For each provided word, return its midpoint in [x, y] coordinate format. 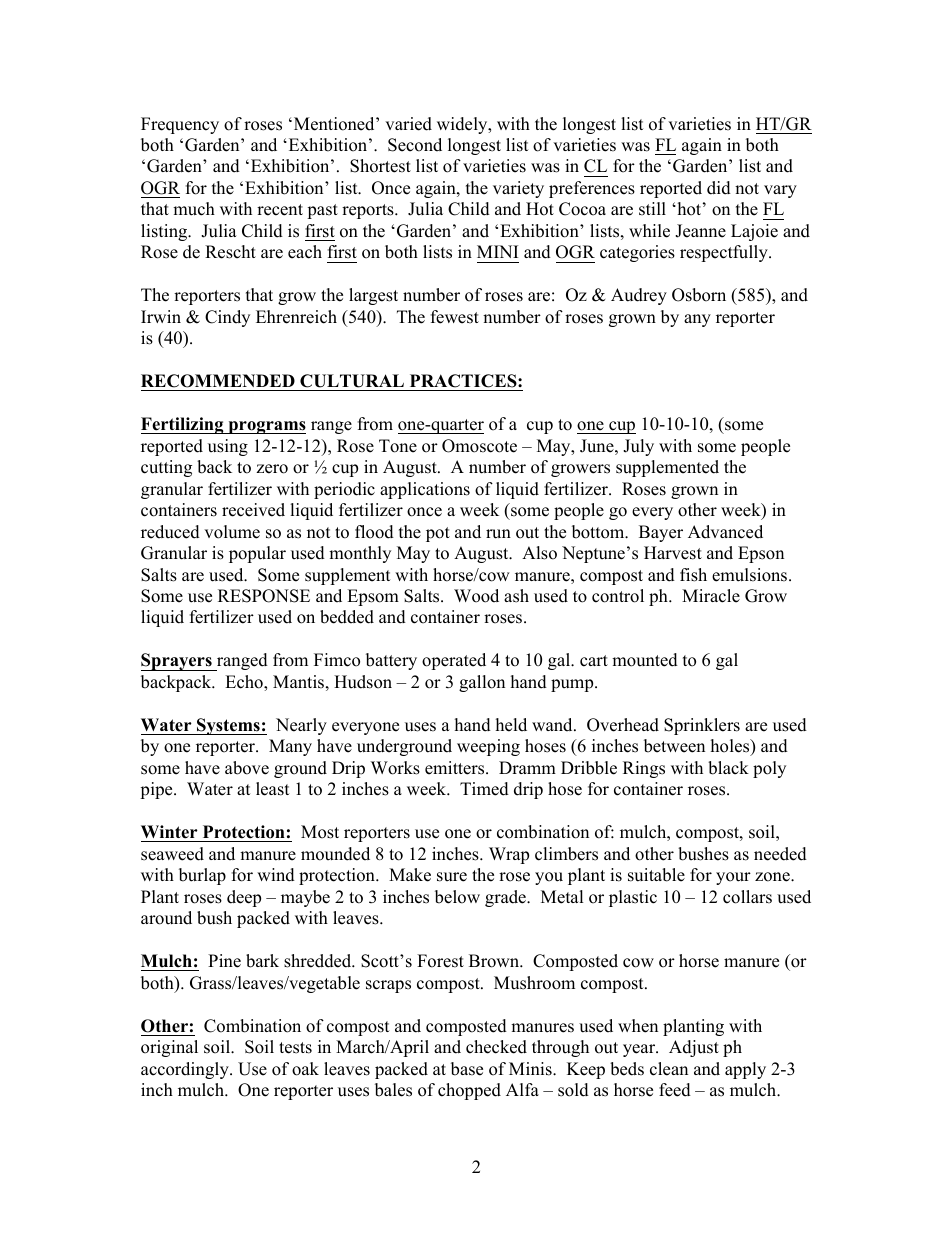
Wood [476, 596]
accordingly [186, 1070]
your [733, 878]
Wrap [509, 855]
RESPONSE [264, 596]
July [638, 447]
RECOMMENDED [219, 382]
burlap [202, 876]
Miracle [711, 596]
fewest [455, 317]
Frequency [180, 125]
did [719, 188]
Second [415, 145]
